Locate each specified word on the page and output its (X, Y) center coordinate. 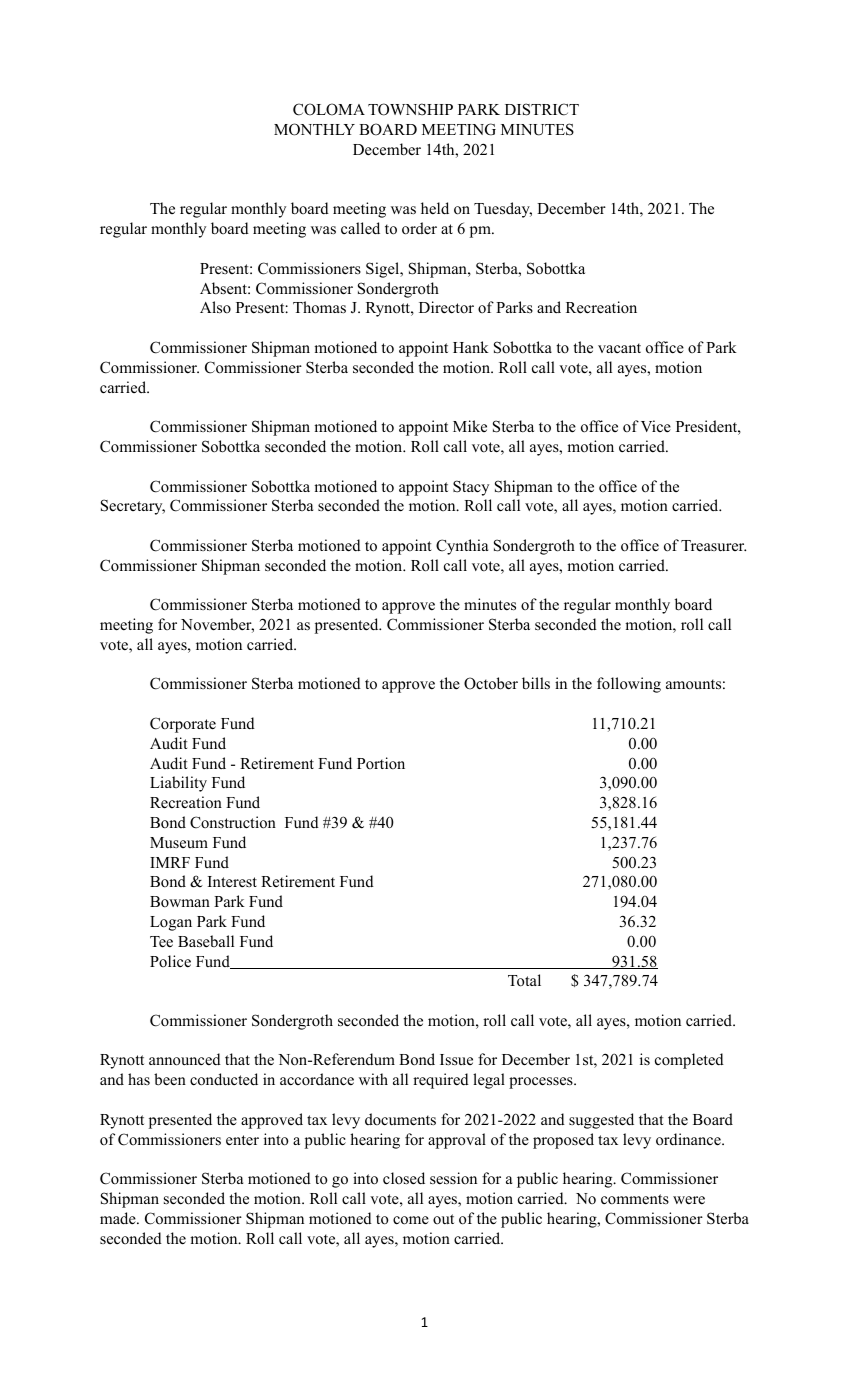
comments (635, 1199)
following (629, 685)
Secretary (133, 507)
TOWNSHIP (410, 109)
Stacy (471, 488)
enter (242, 1140)
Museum (179, 842)
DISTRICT (542, 109)
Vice (656, 426)
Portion (381, 763)
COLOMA (329, 109)
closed (404, 1178)
